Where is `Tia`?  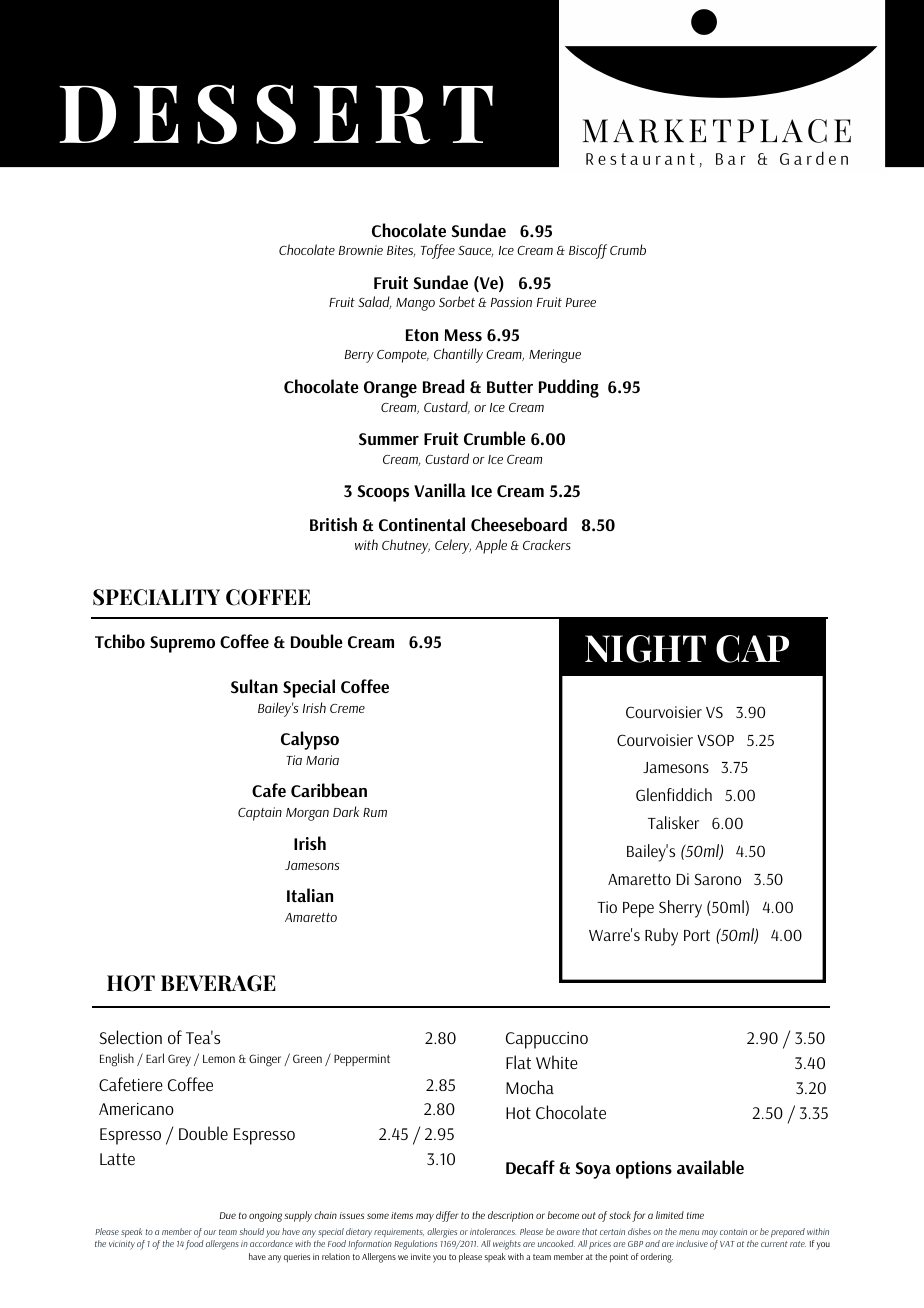
Tia is located at coordinates (294, 760).
